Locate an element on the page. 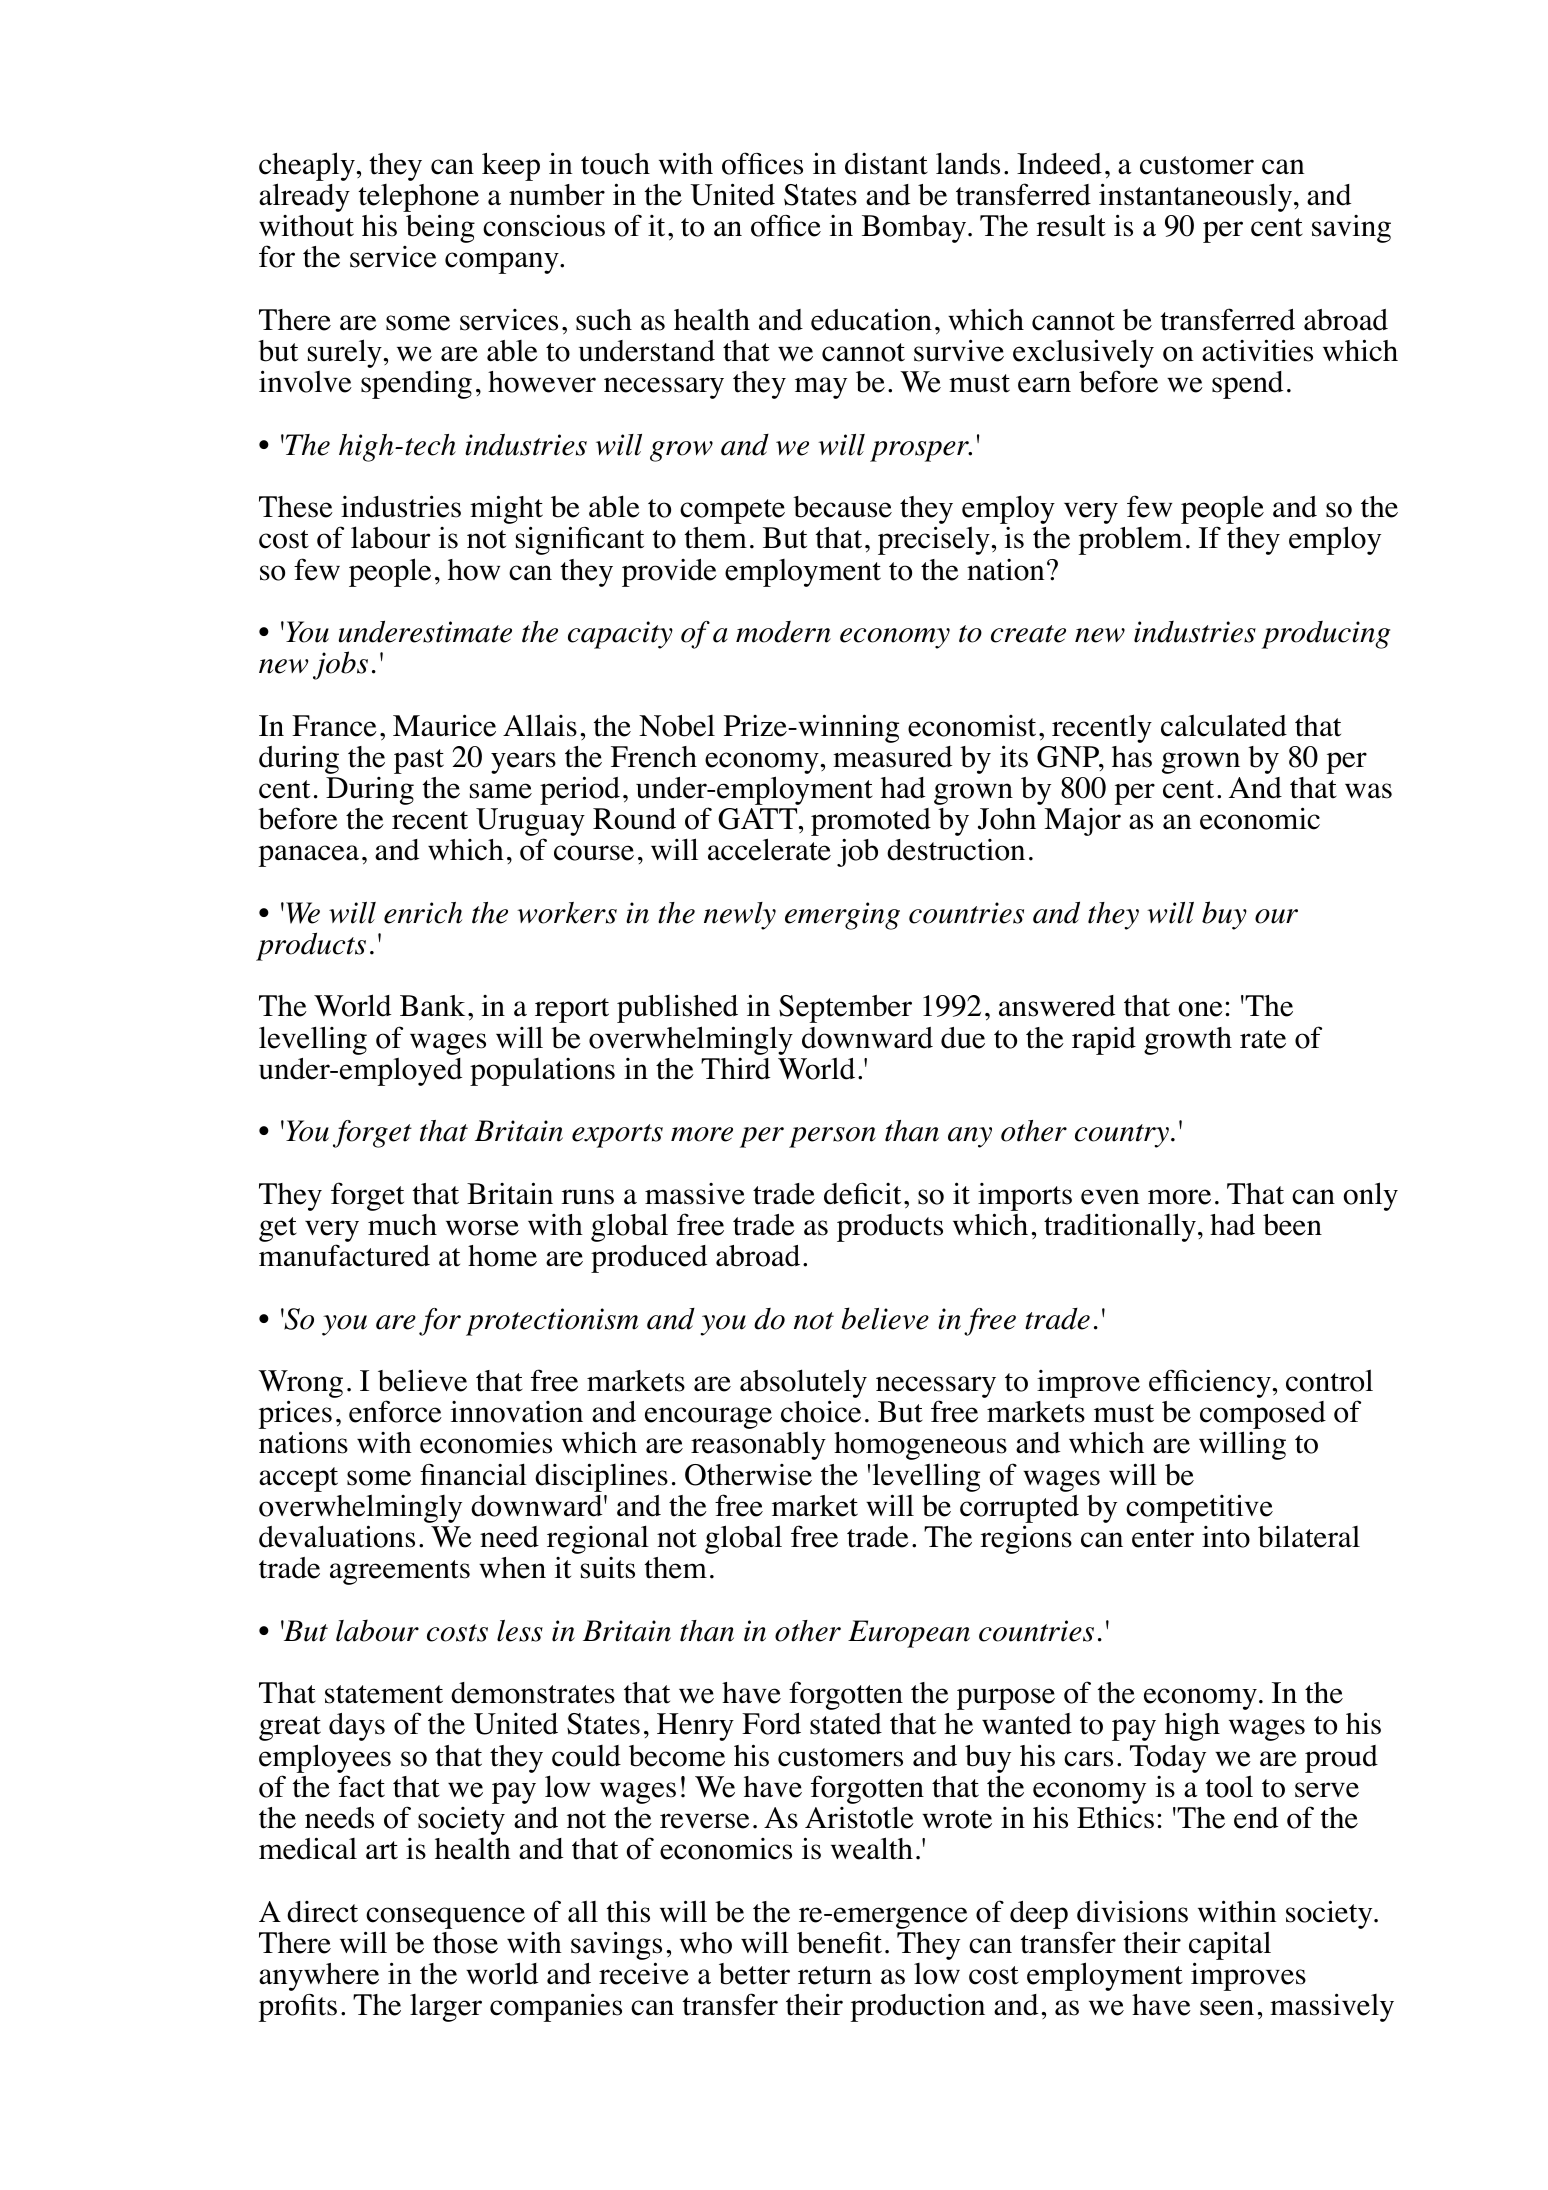 This page has width=1548, height=2190. agreements is located at coordinates (400, 1572).
